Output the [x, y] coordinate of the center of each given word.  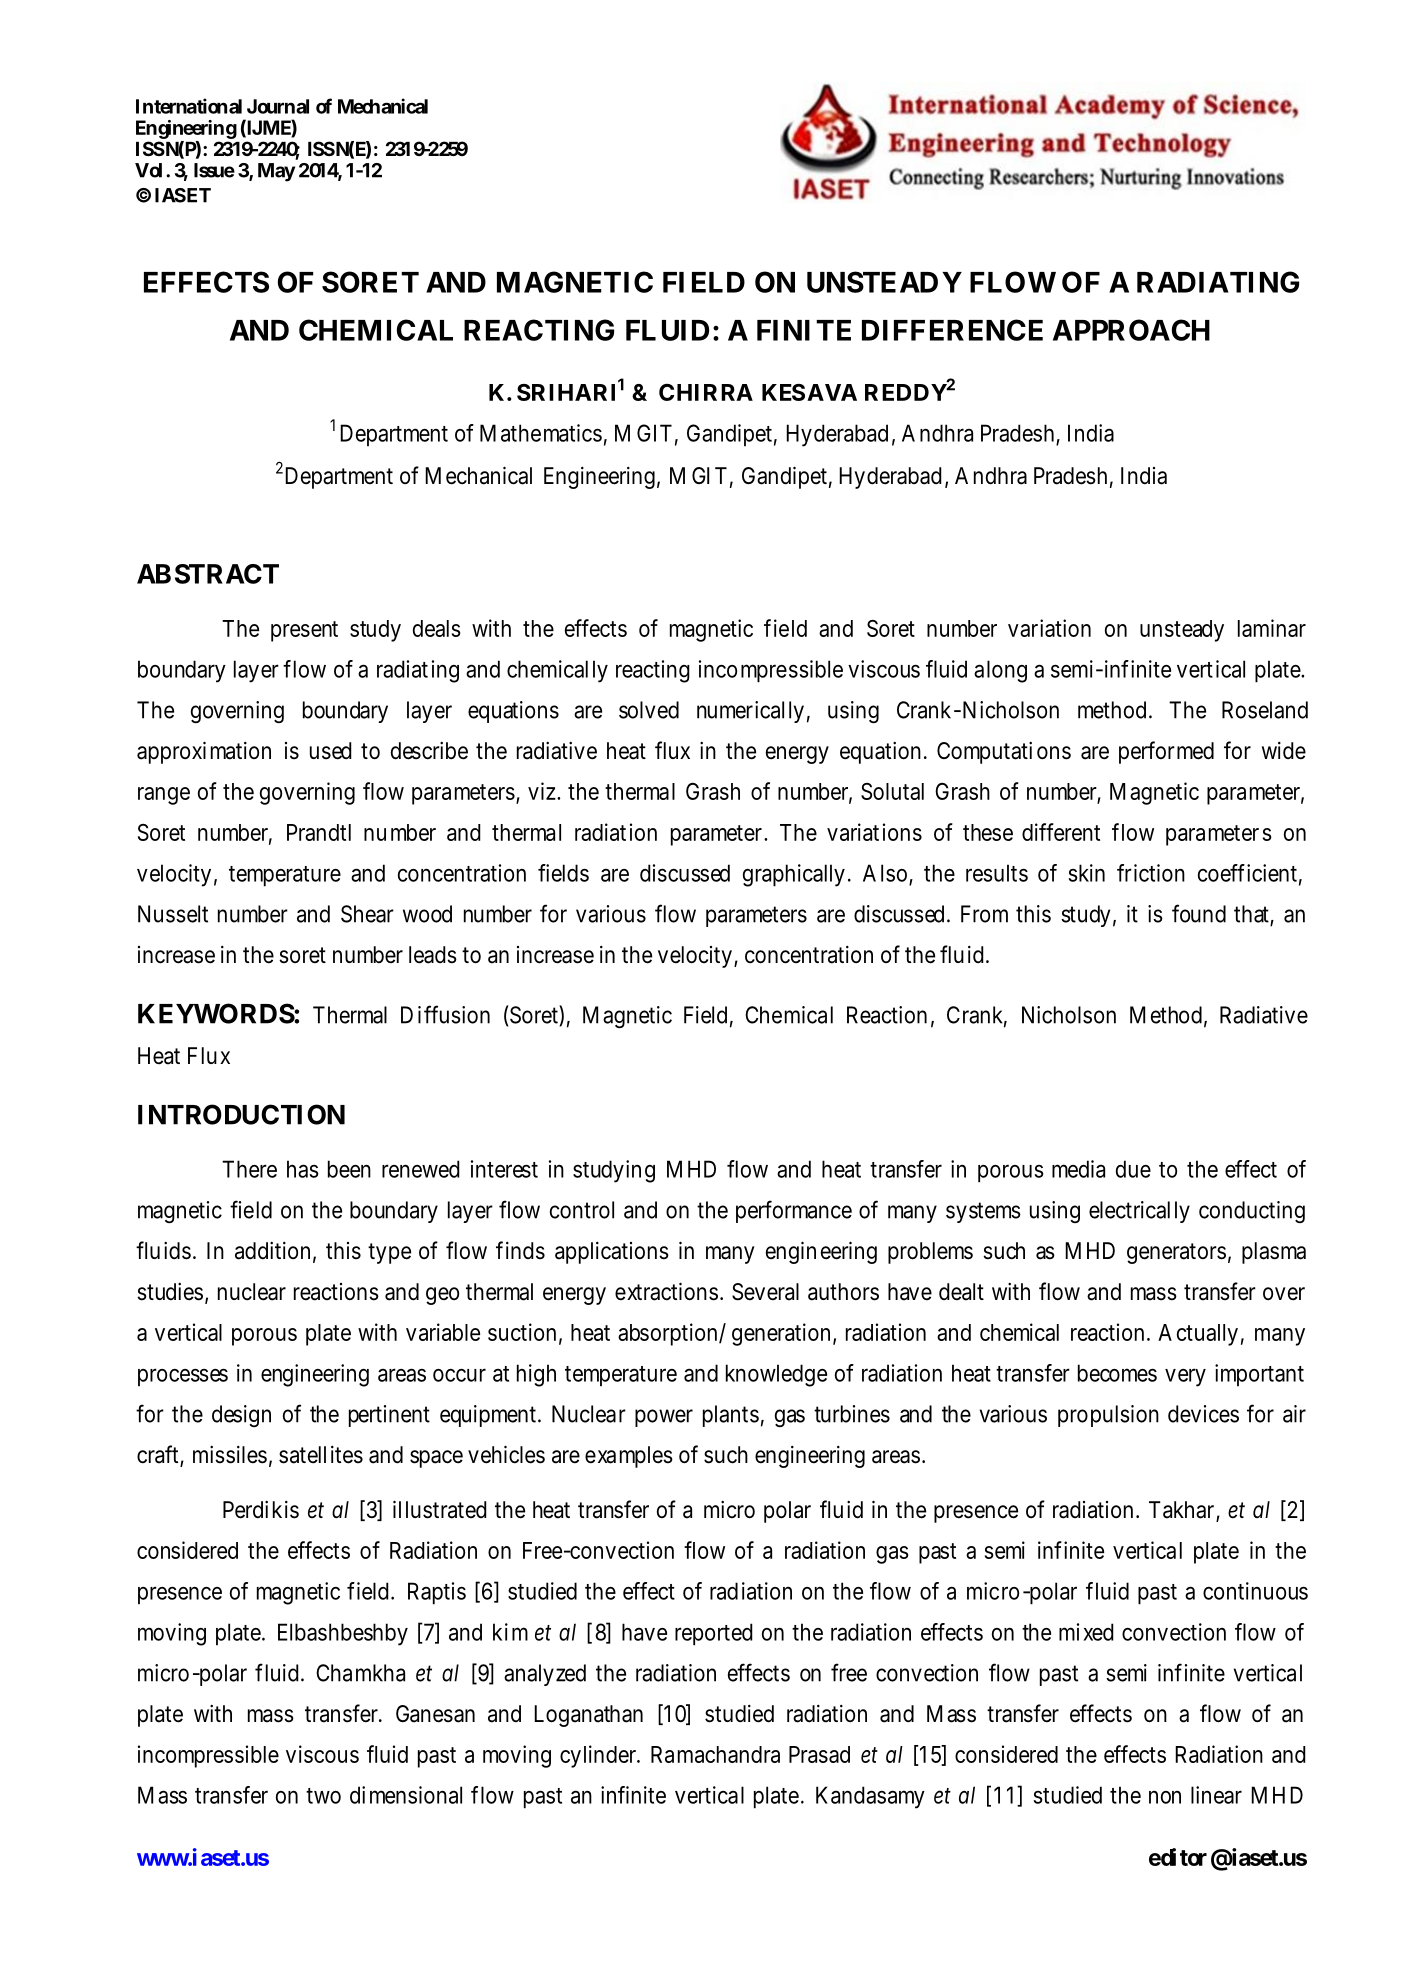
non [1165, 1797]
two [323, 1796]
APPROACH [1131, 330]
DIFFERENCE [952, 330]
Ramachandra [715, 1754]
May [276, 172]
